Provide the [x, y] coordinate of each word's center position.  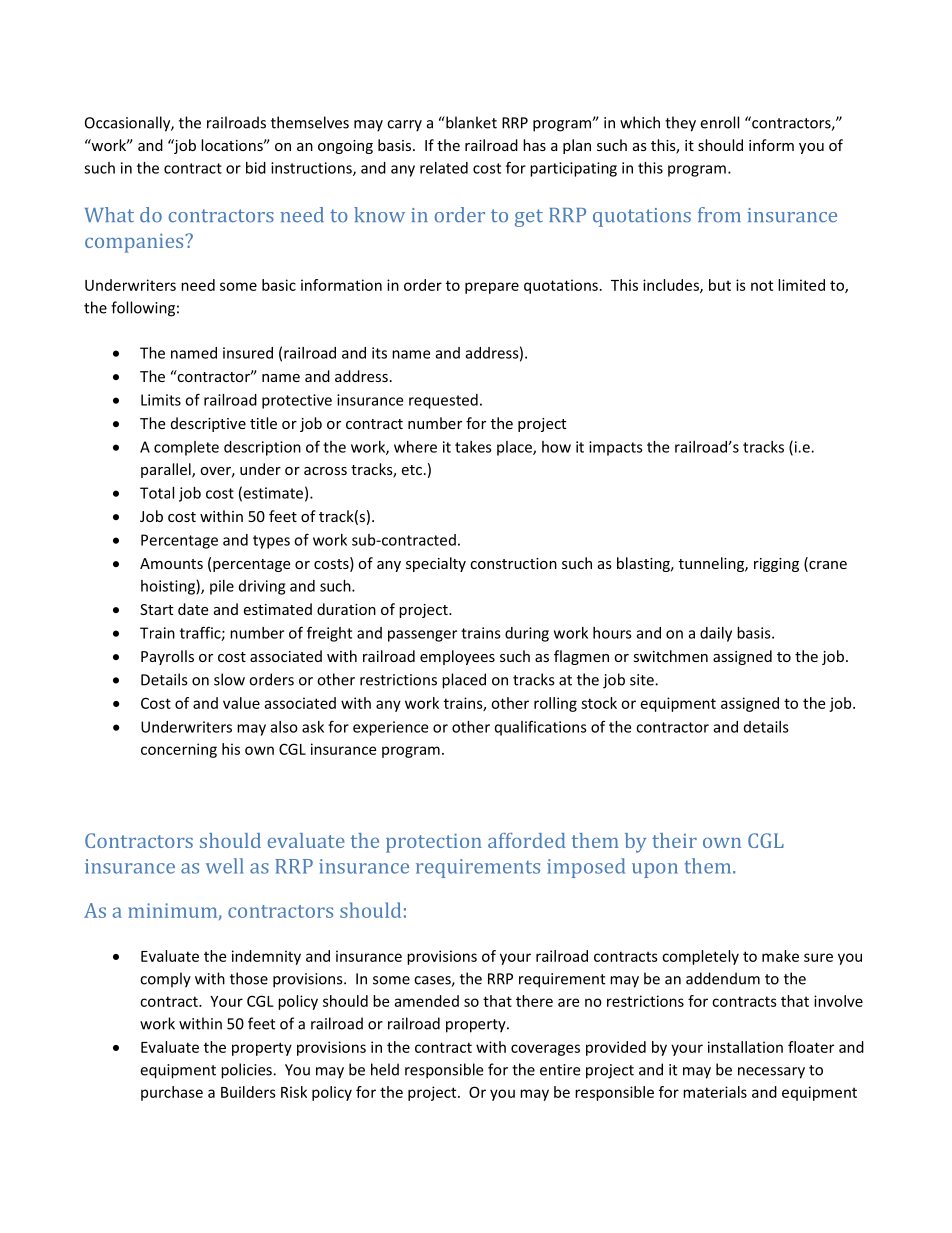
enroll [719, 122]
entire [560, 1070]
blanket [470, 122]
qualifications [541, 728]
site [643, 680]
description [262, 448]
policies [247, 1071]
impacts [616, 448]
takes [473, 447]
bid [256, 168]
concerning [179, 750]
